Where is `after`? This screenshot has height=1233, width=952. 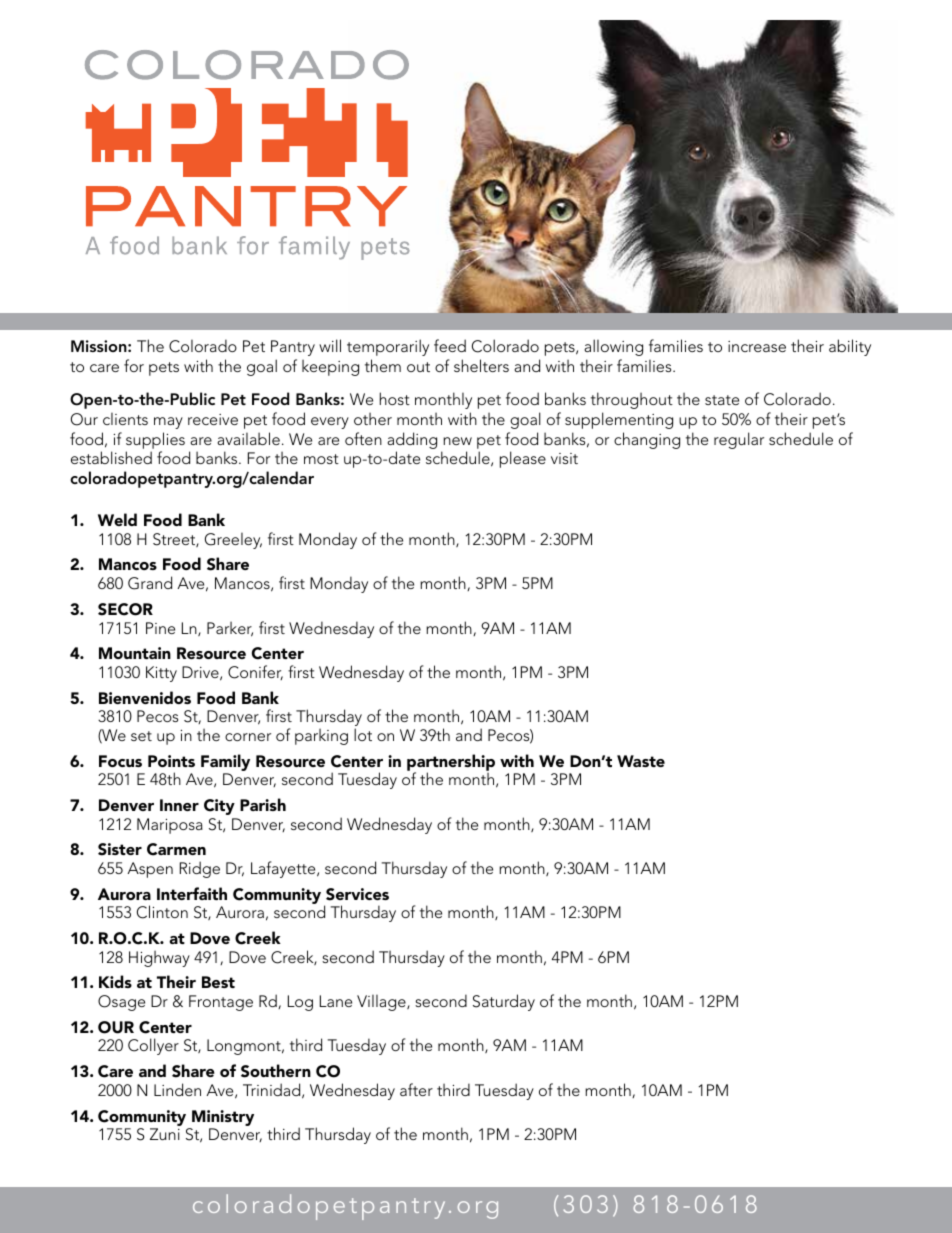 after is located at coordinates (416, 1089).
